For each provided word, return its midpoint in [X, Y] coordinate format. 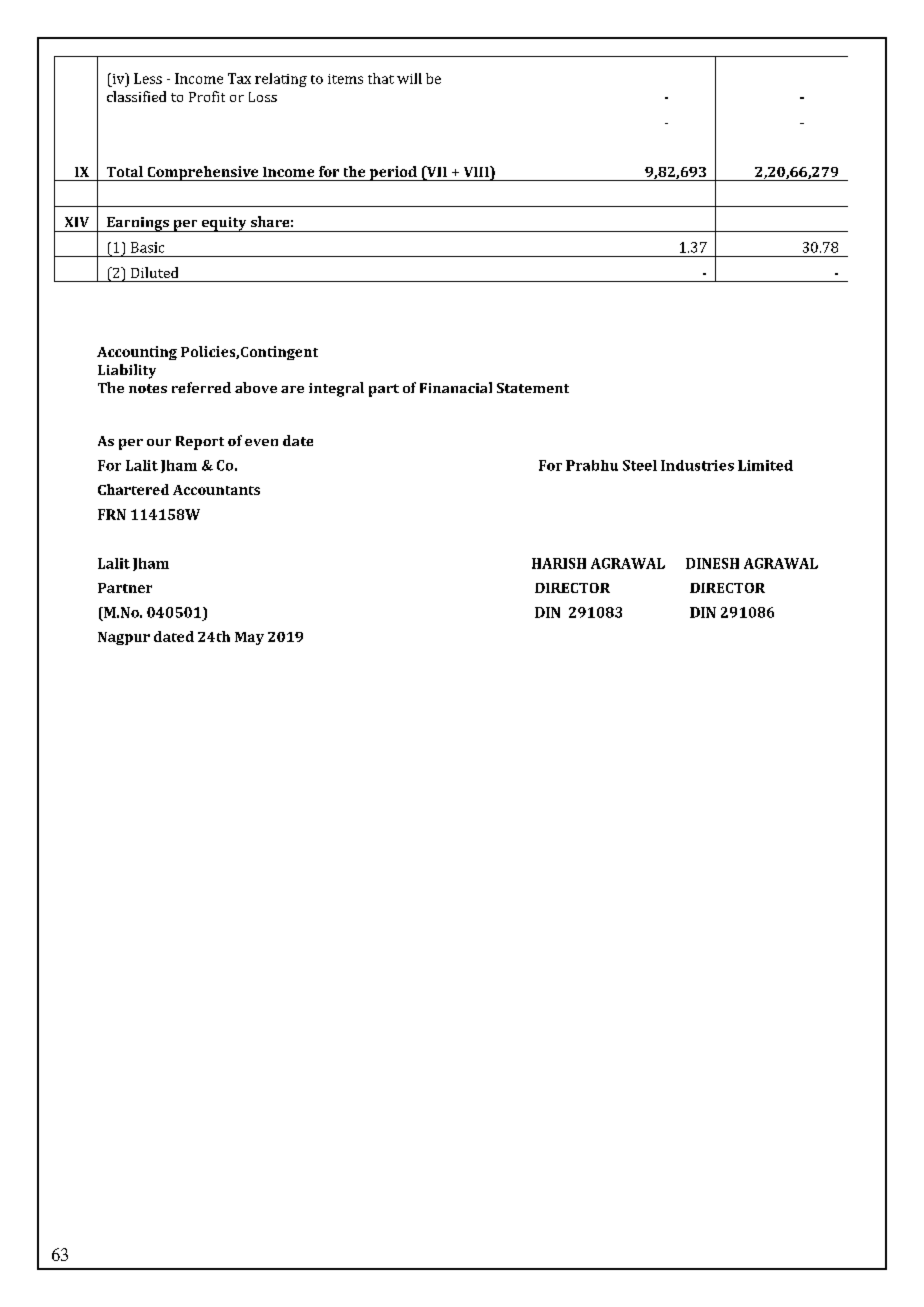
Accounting [137, 353]
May [249, 638]
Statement [533, 388]
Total [125, 171]
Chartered [133, 489]
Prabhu [592, 465]
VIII [477, 173]
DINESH [712, 563]
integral [336, 389]
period [393, 173]
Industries [697, 465]
